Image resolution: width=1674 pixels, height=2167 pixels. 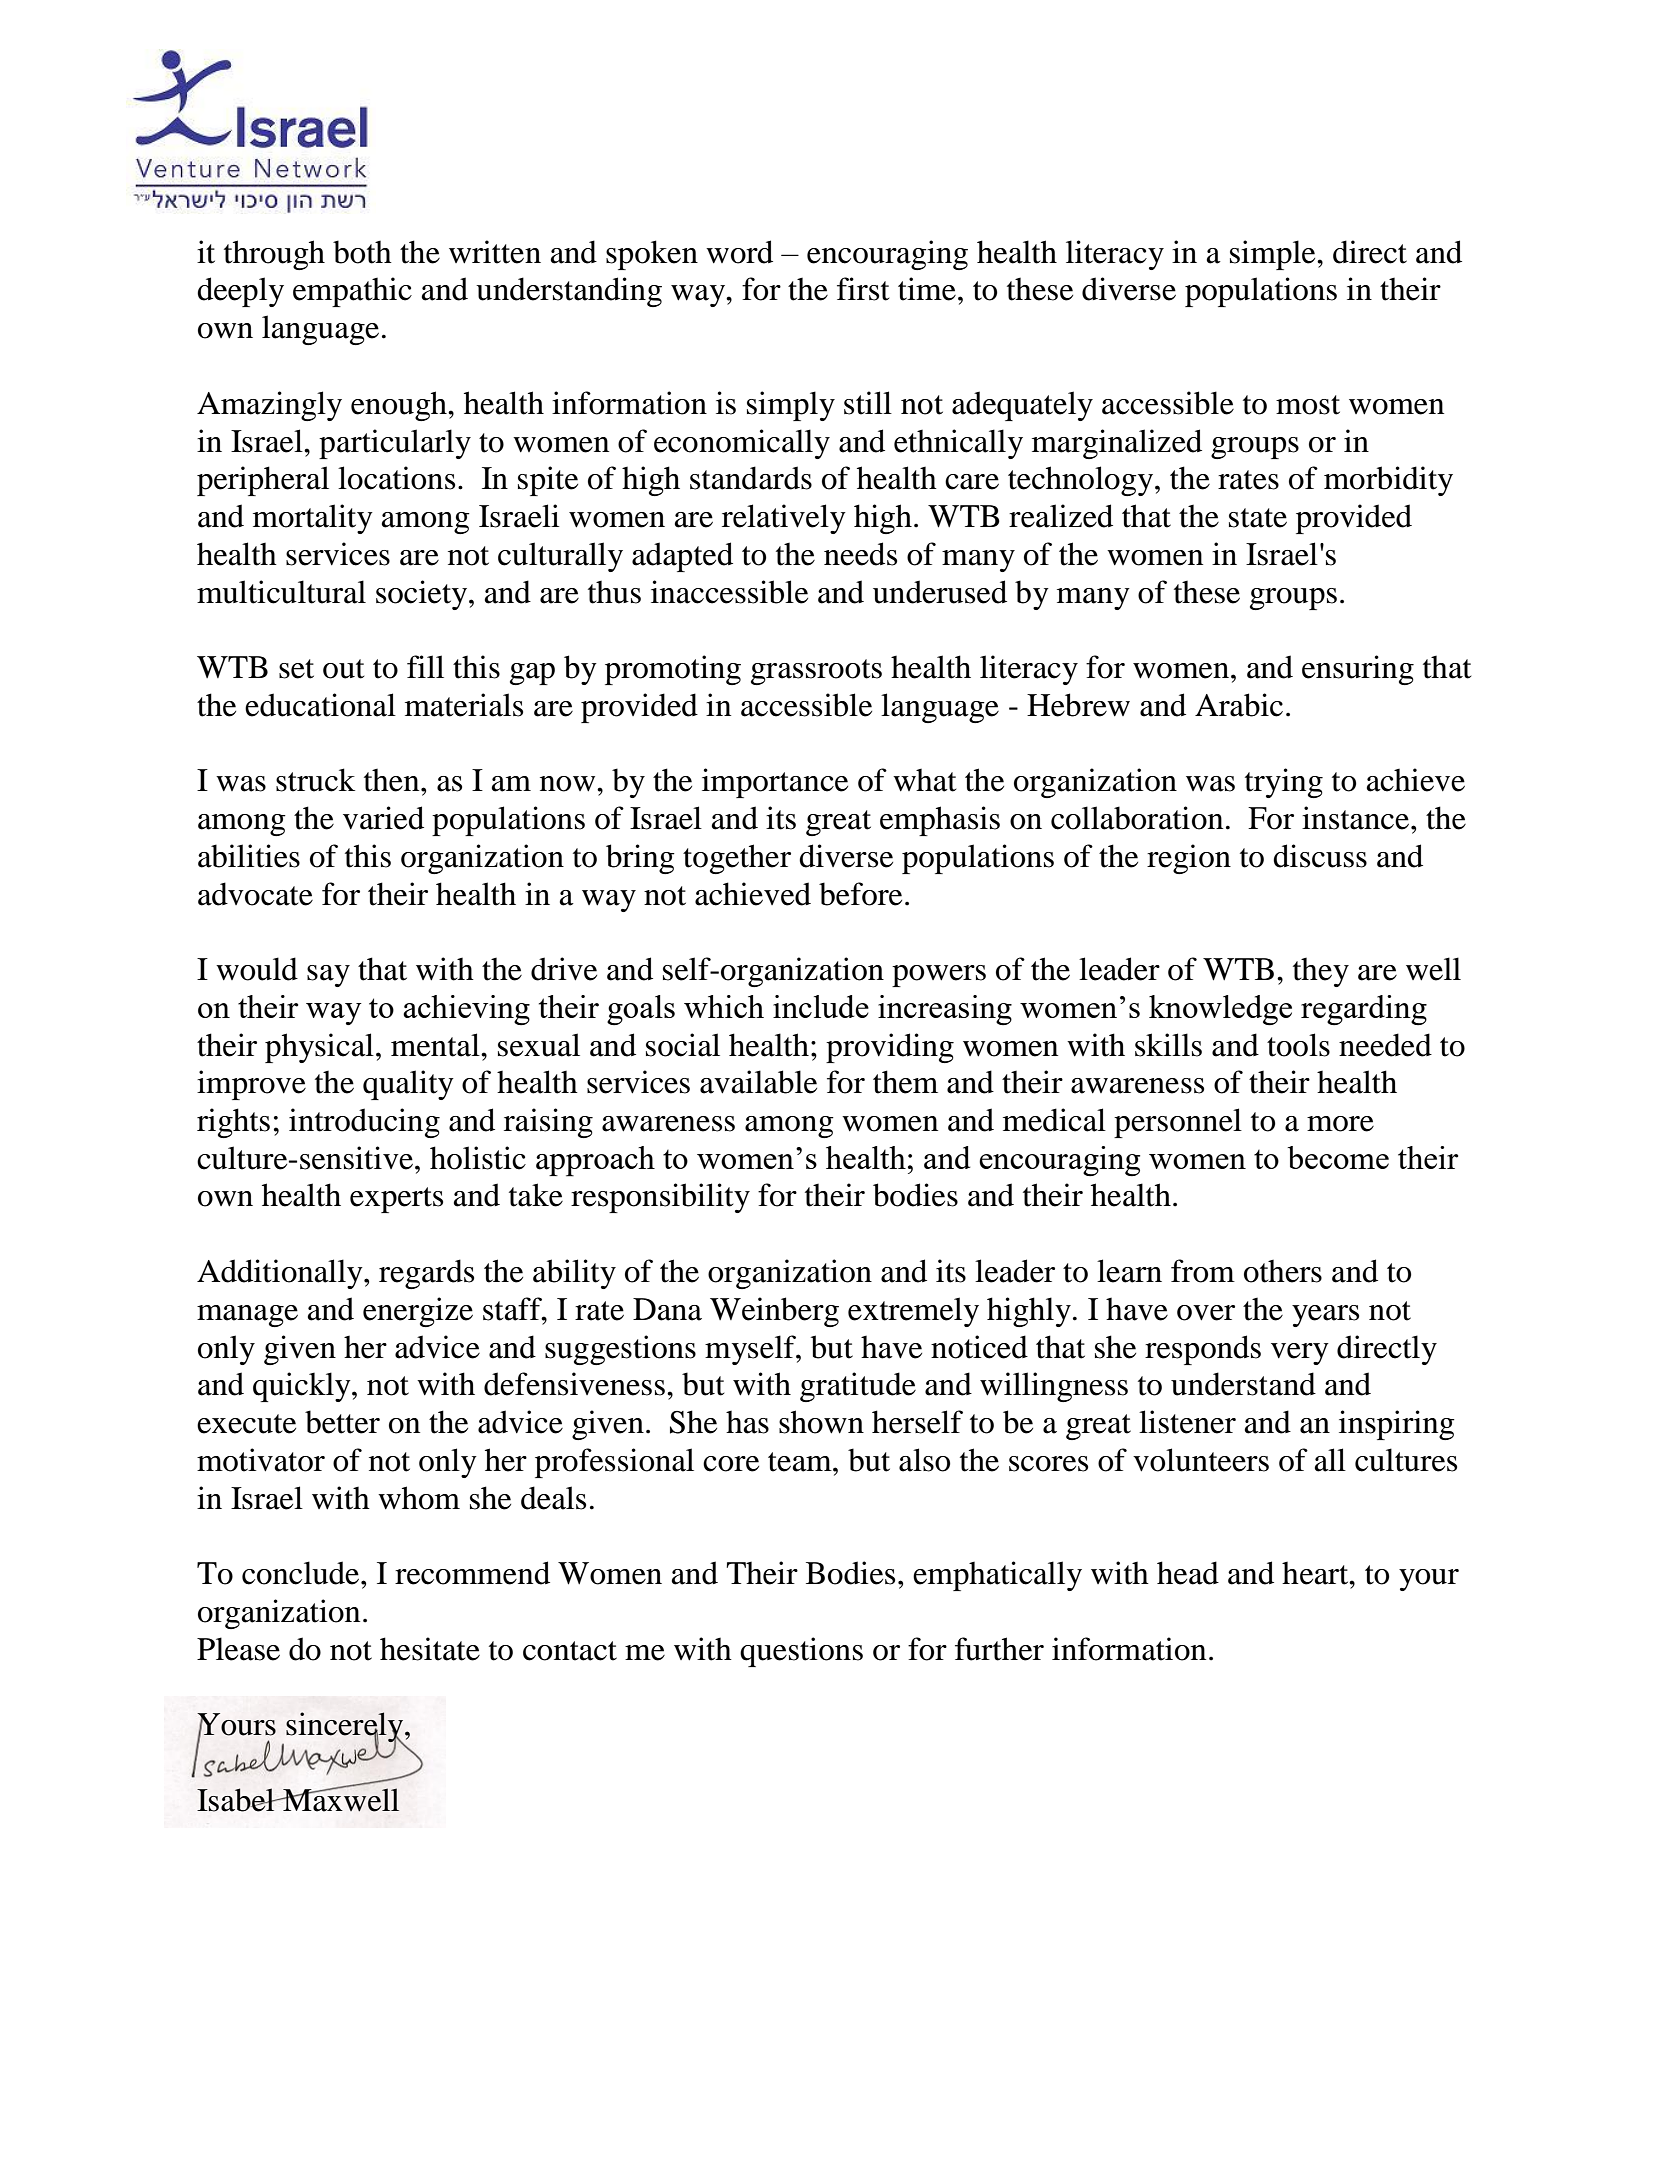 What do you see at coordinates (1220, 1010) in the document?
I see `knowledge` at bounding box center [1220, 1010].
